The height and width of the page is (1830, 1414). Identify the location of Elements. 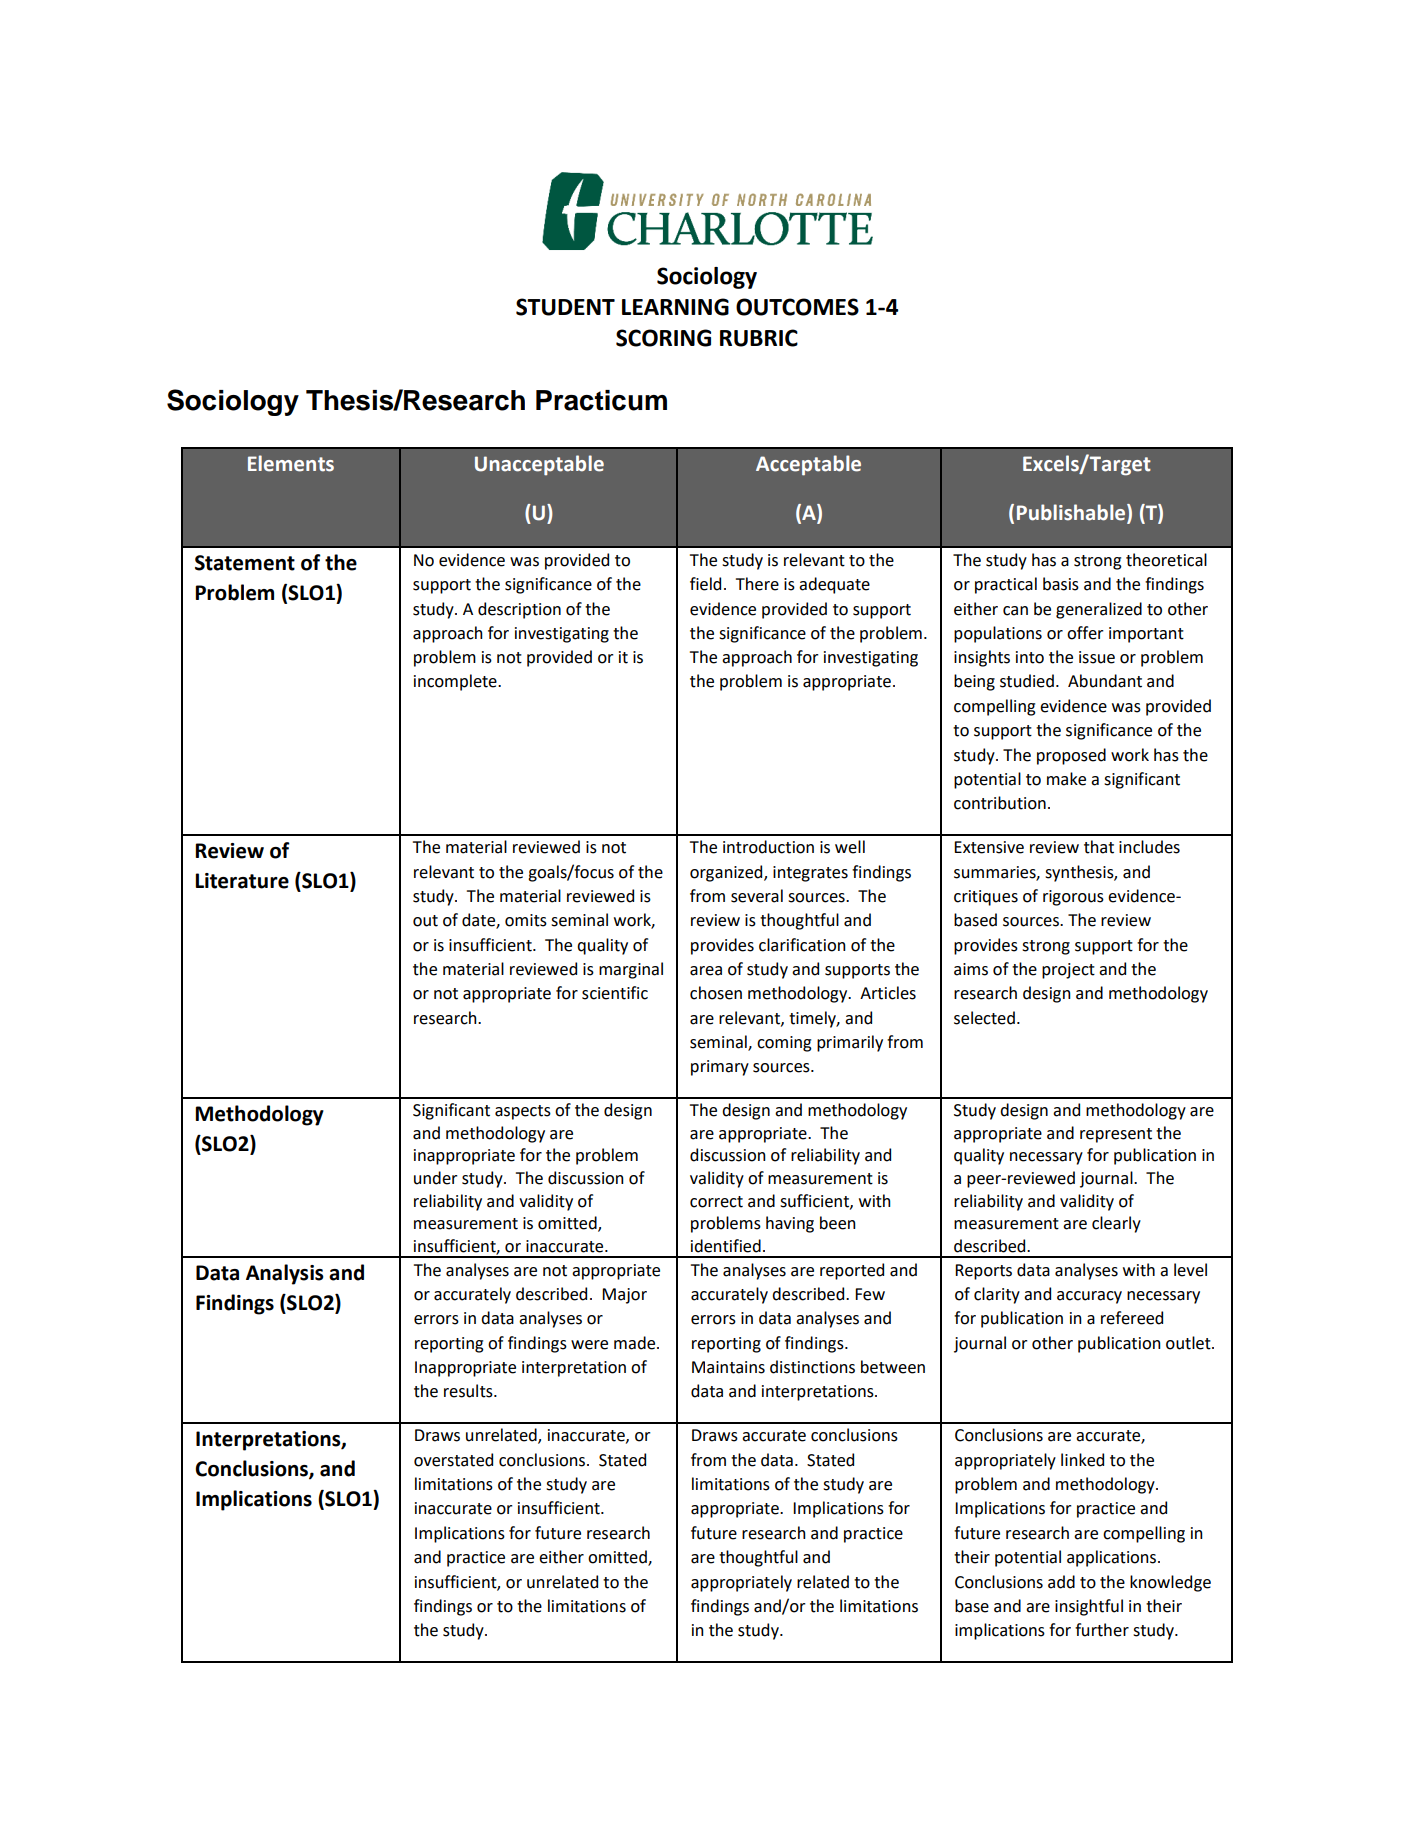
(291, 463).
